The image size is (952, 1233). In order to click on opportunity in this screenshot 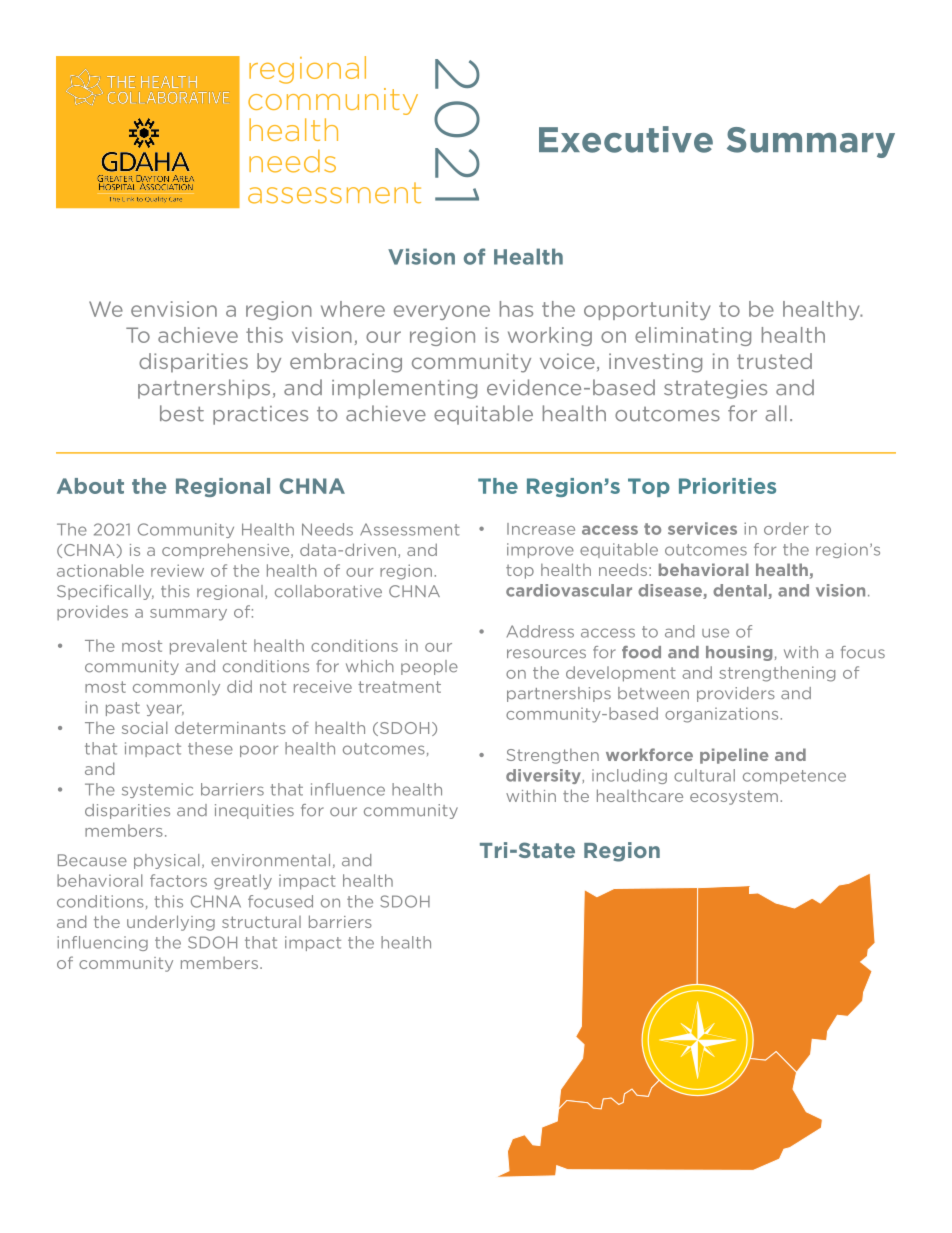, I will do `click(647, 310)`.
